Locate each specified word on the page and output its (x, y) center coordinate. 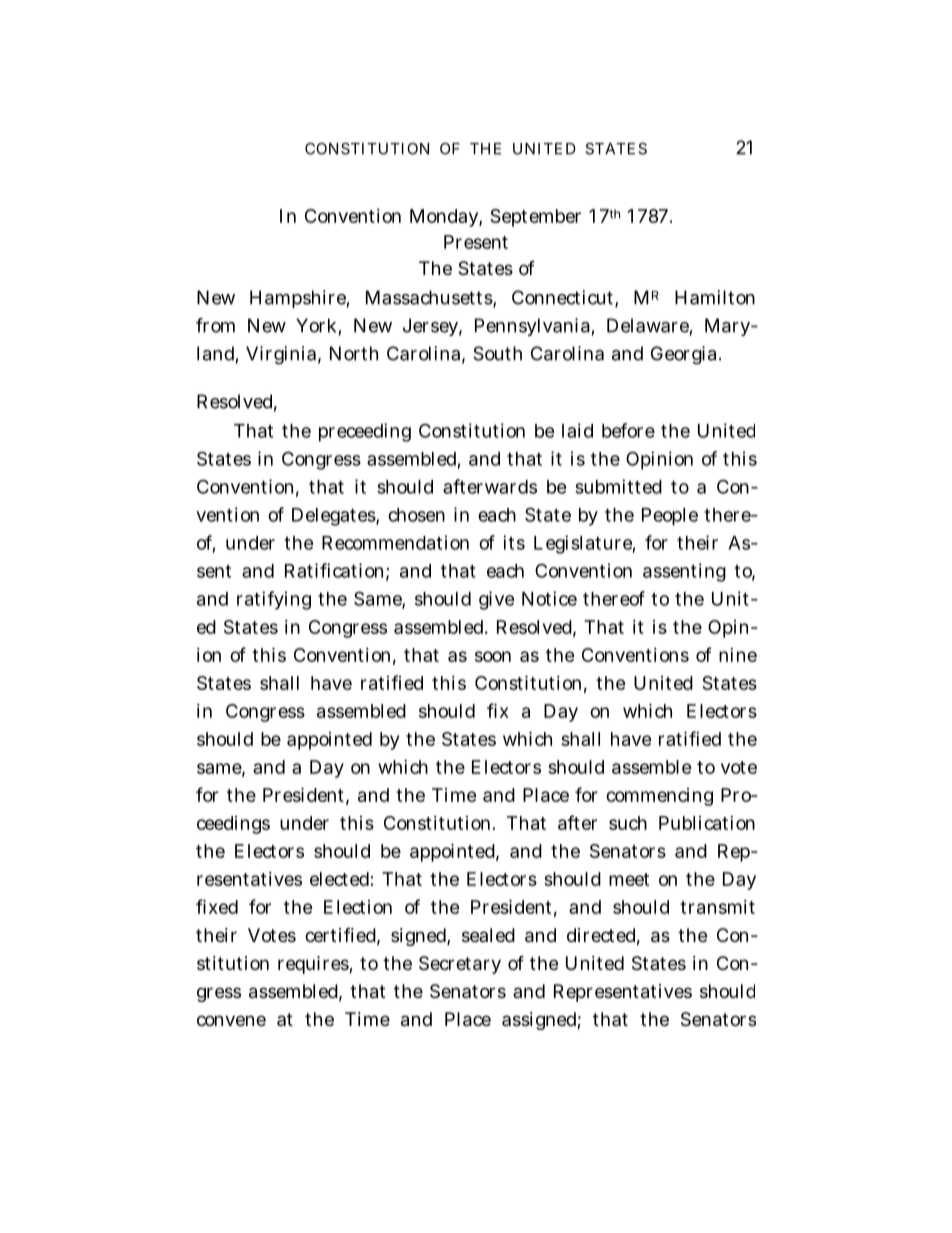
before (628, 430)
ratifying (274, 600)
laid (577, 430)
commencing (659, 797)
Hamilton (715, 297)
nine (738, 655)
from (215, 325)
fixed (217, 906)
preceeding (365, 432)
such (628, 823)
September (535, 218)
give (497, 600)
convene (231, 1020)
